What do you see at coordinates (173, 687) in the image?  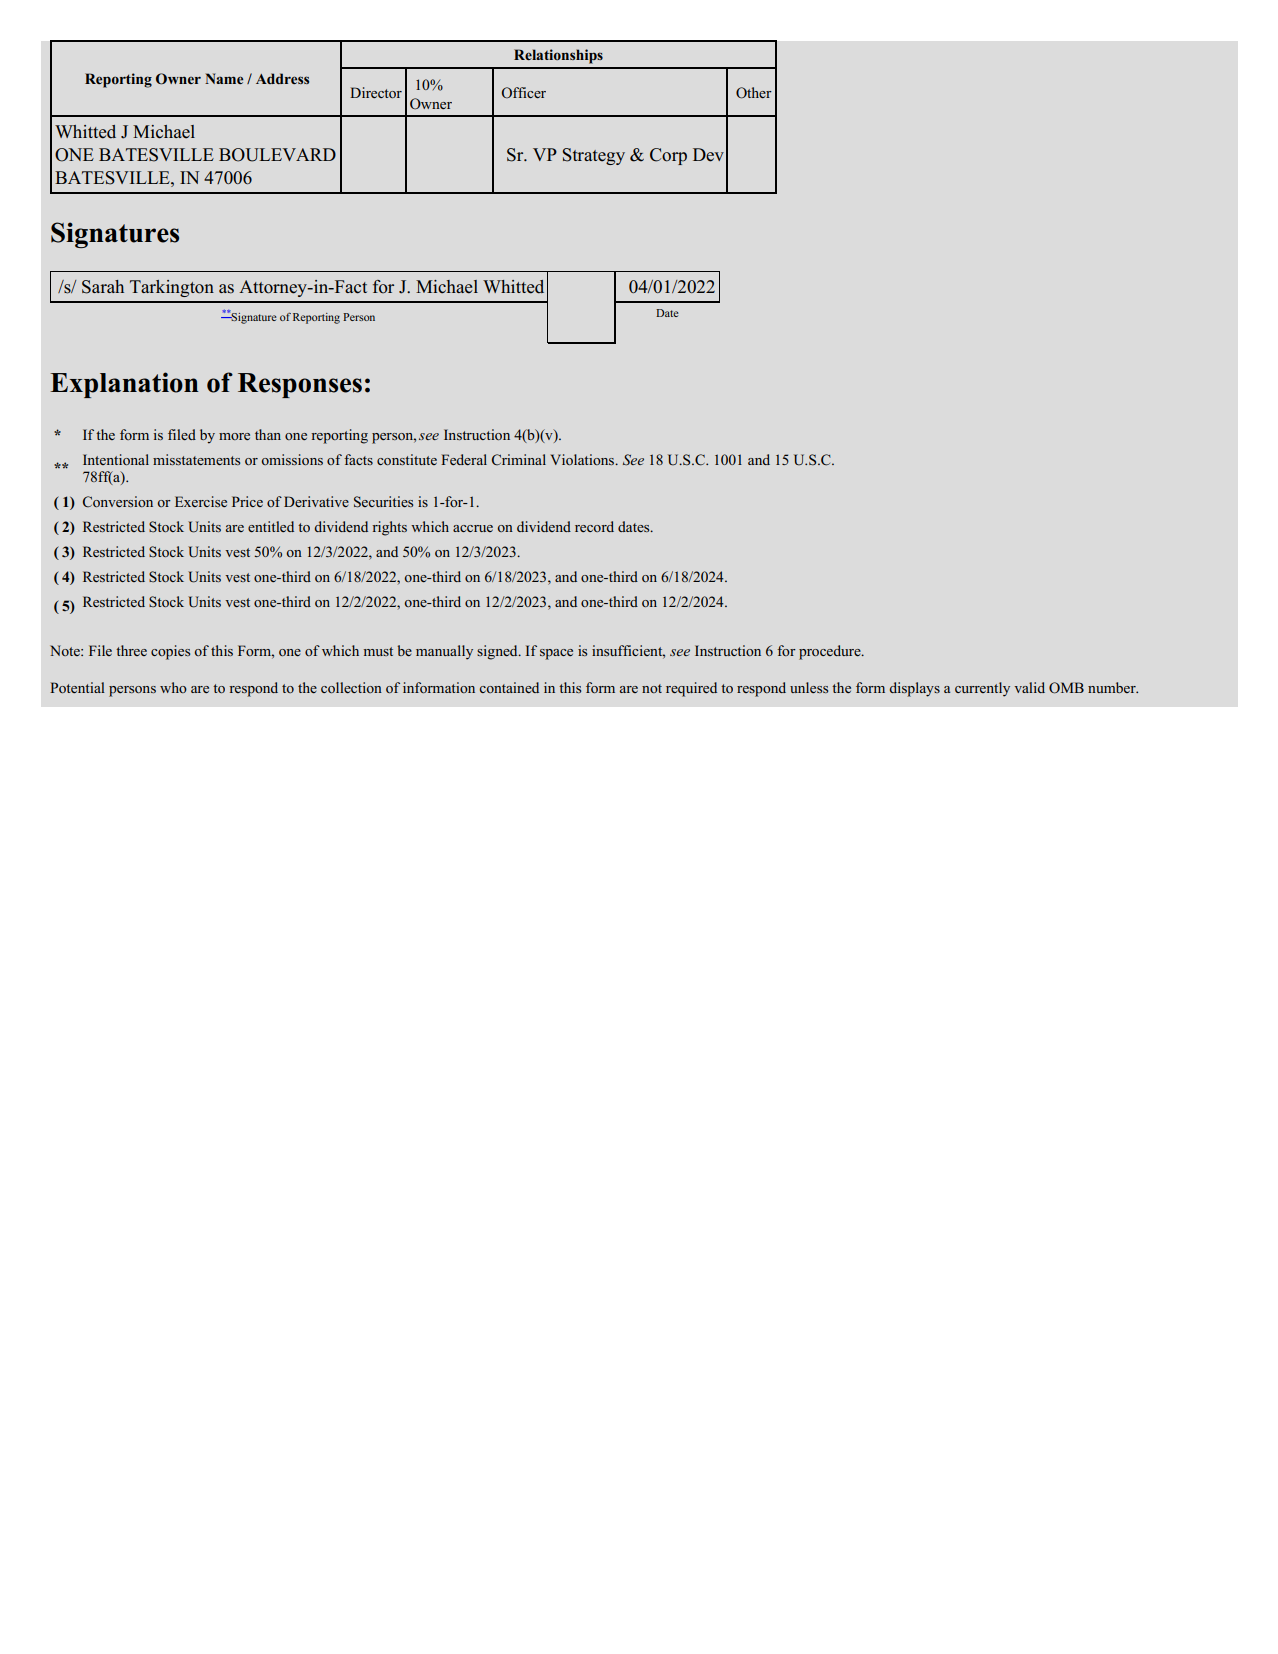 I see `who` at bounding box center [173, 687].
